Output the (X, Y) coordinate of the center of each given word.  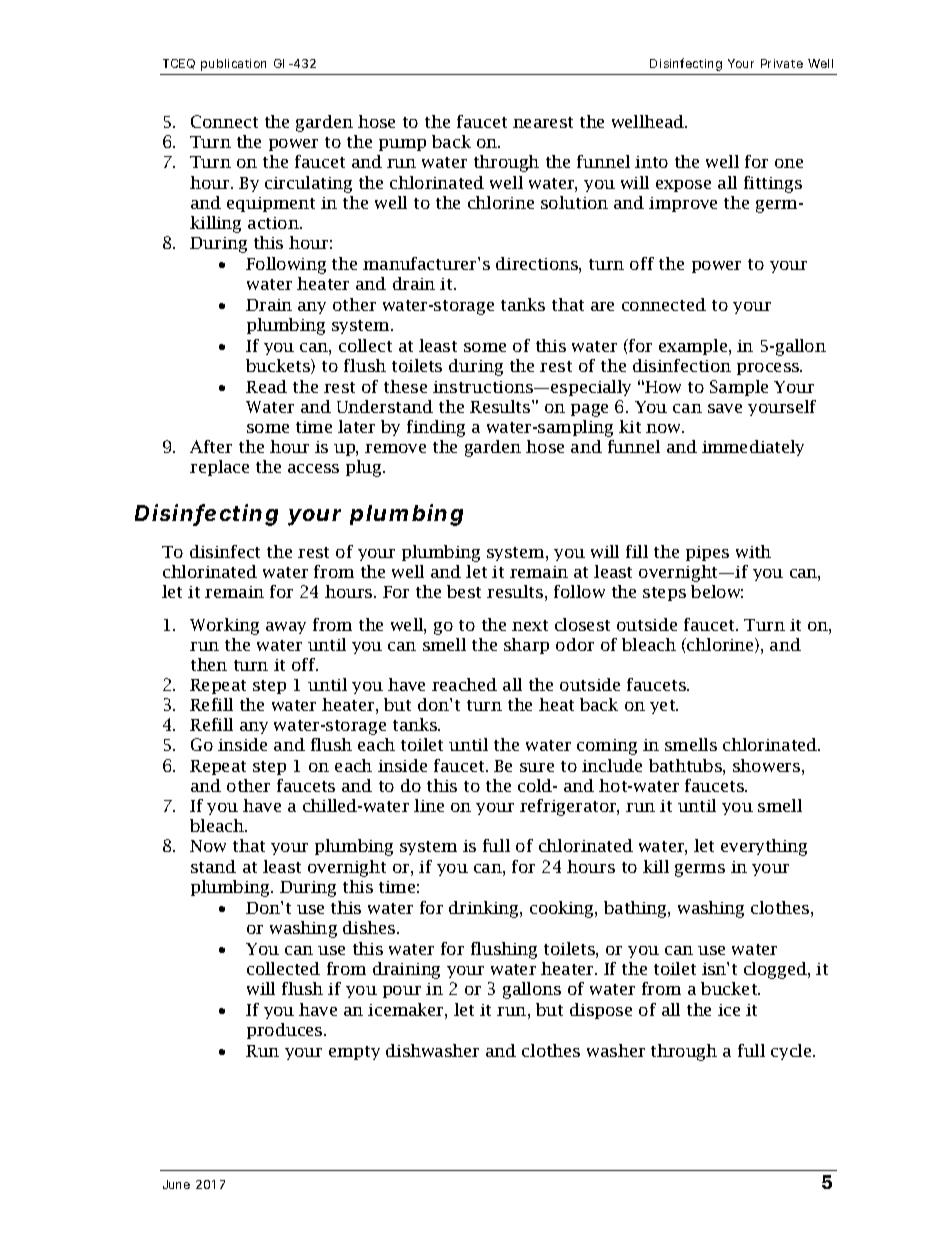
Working (224, 626)
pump (402, 145)
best (464, 591)
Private (782, 63)
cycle (792, 1052)
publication (233, 65)
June (176, 1184)
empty (354, 1053)
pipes (707, 553)
